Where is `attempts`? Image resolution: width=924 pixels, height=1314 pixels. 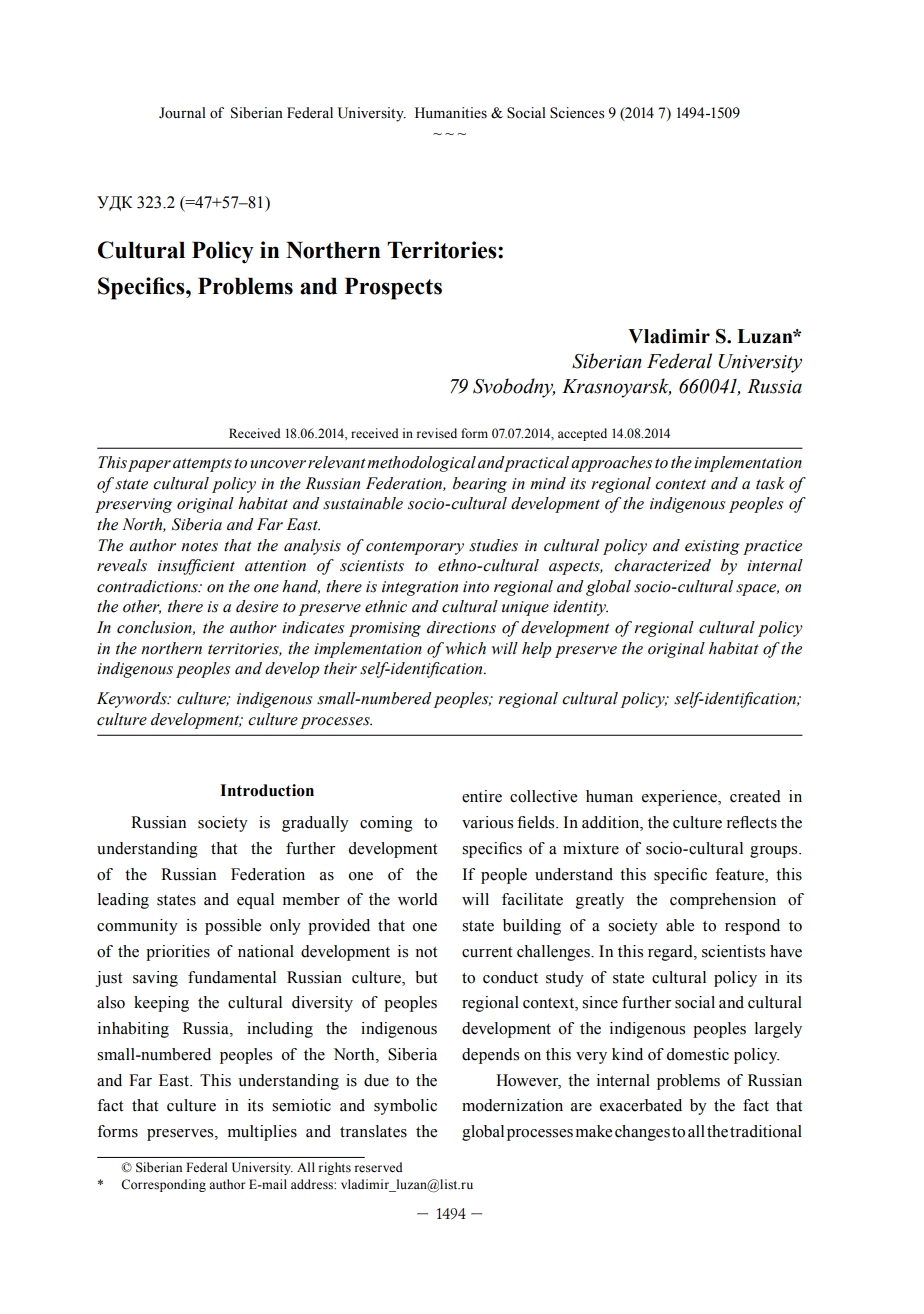 attempts is located at coordinates (202, 465).
